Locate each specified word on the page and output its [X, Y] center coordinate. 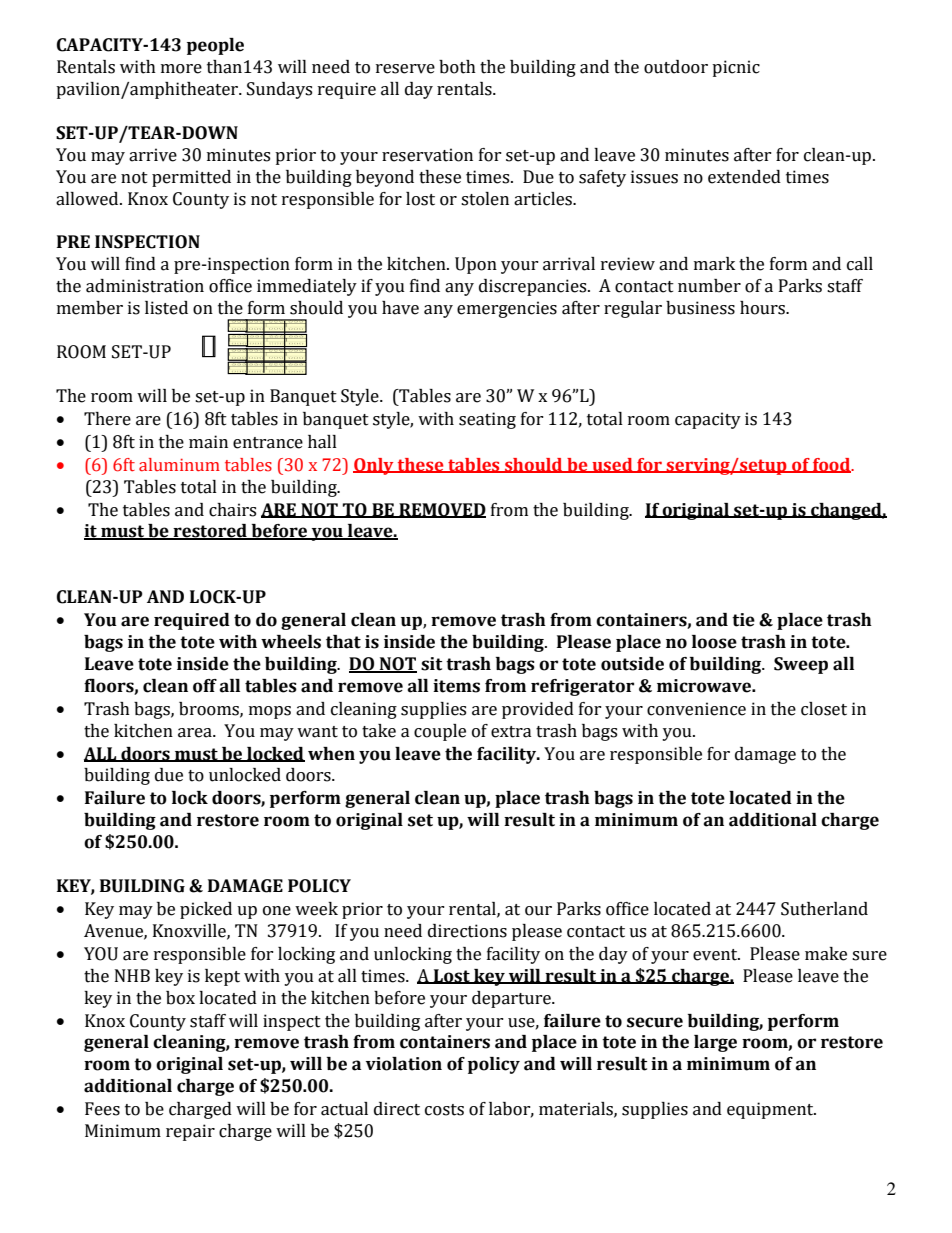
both [457, 67]
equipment [771, 1110]
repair [190, 1132]
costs [444, 1110]
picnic [736, 68]
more [181, 69]
